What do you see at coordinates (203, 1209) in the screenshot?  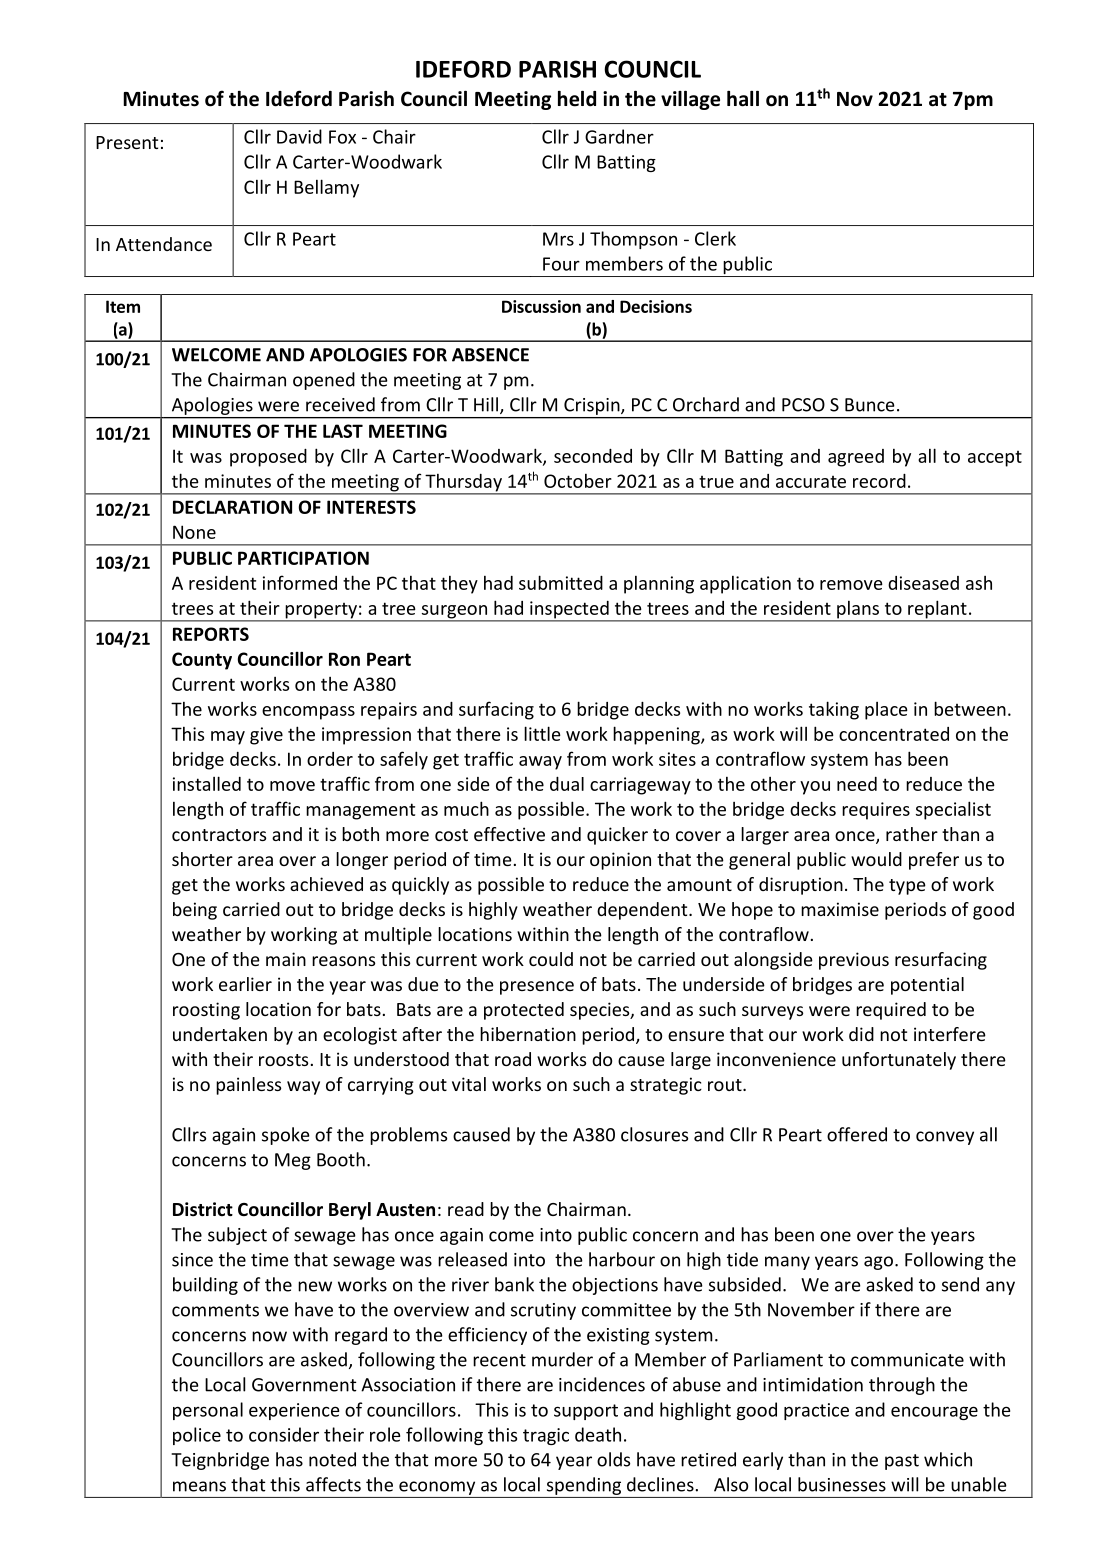 I see `District` at bounding box center [203, 1209].
